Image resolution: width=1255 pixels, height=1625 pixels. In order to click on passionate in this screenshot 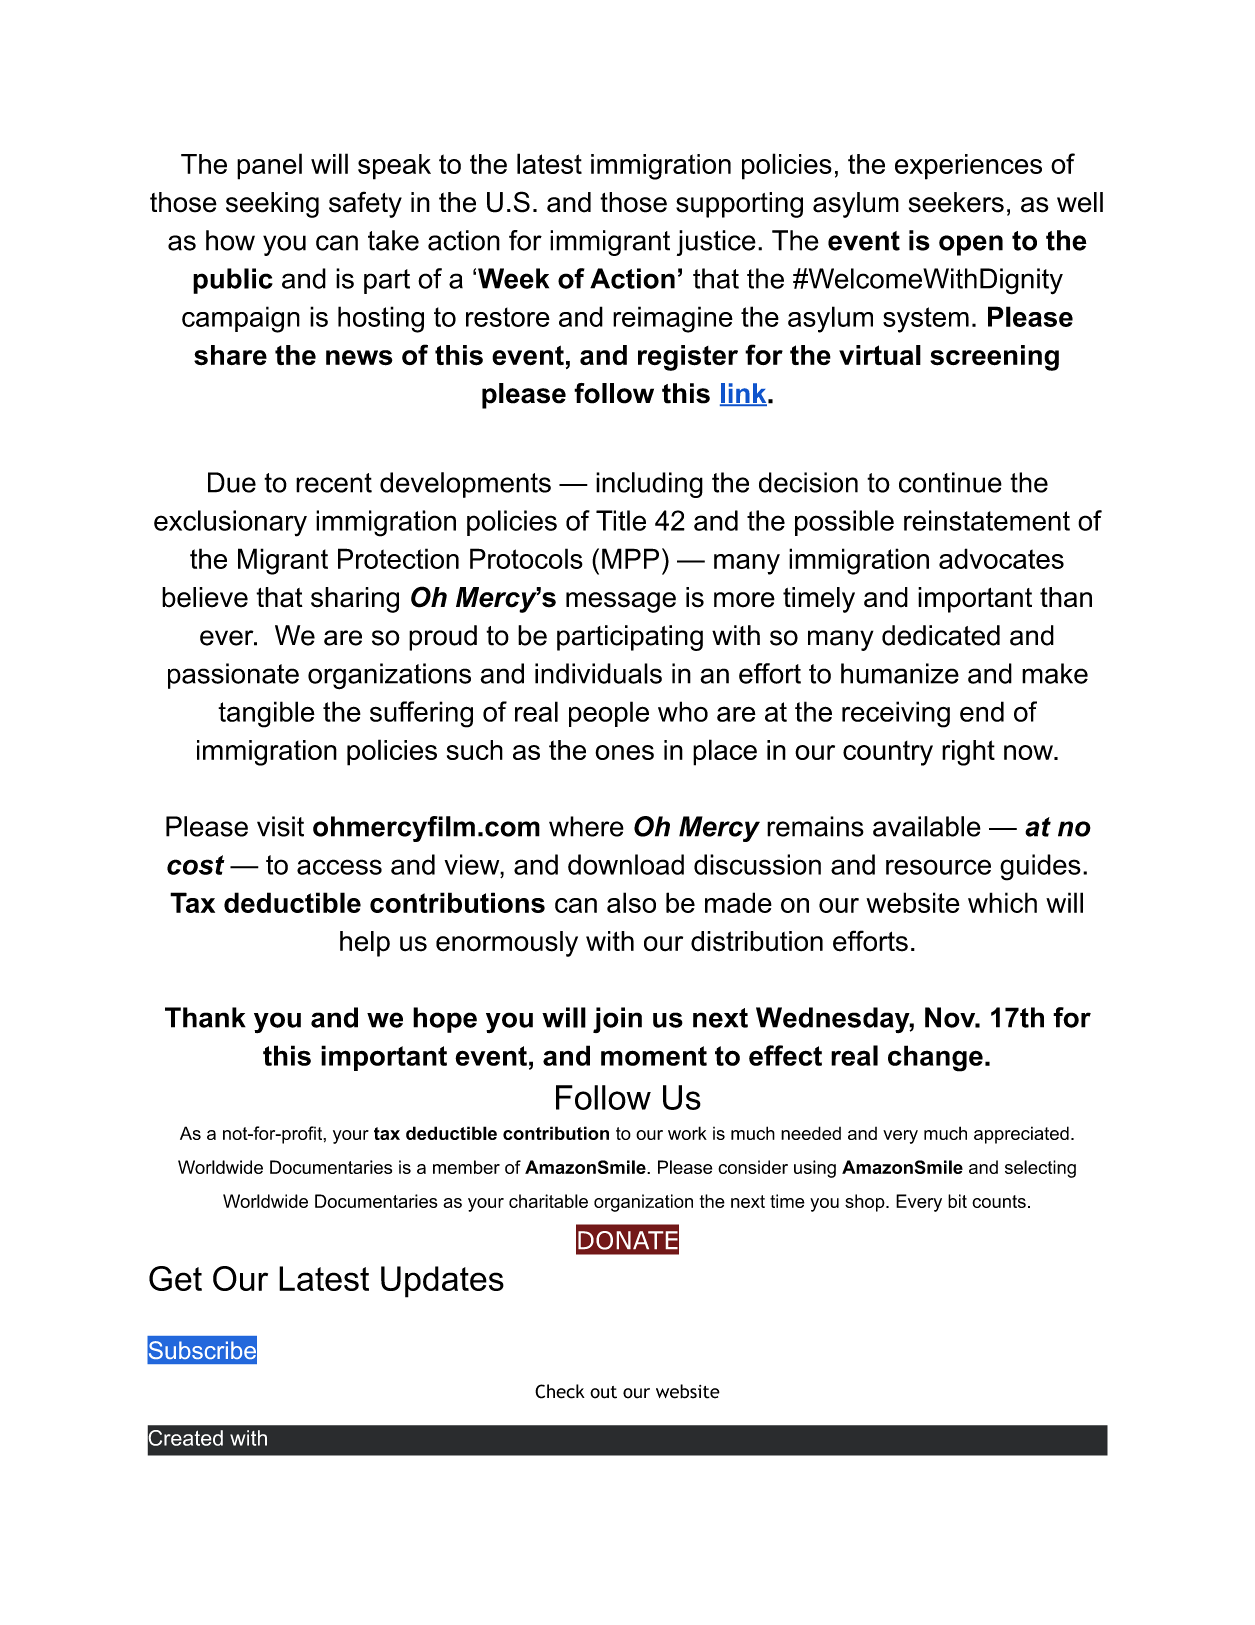, I will do `click(233, 676)`.
